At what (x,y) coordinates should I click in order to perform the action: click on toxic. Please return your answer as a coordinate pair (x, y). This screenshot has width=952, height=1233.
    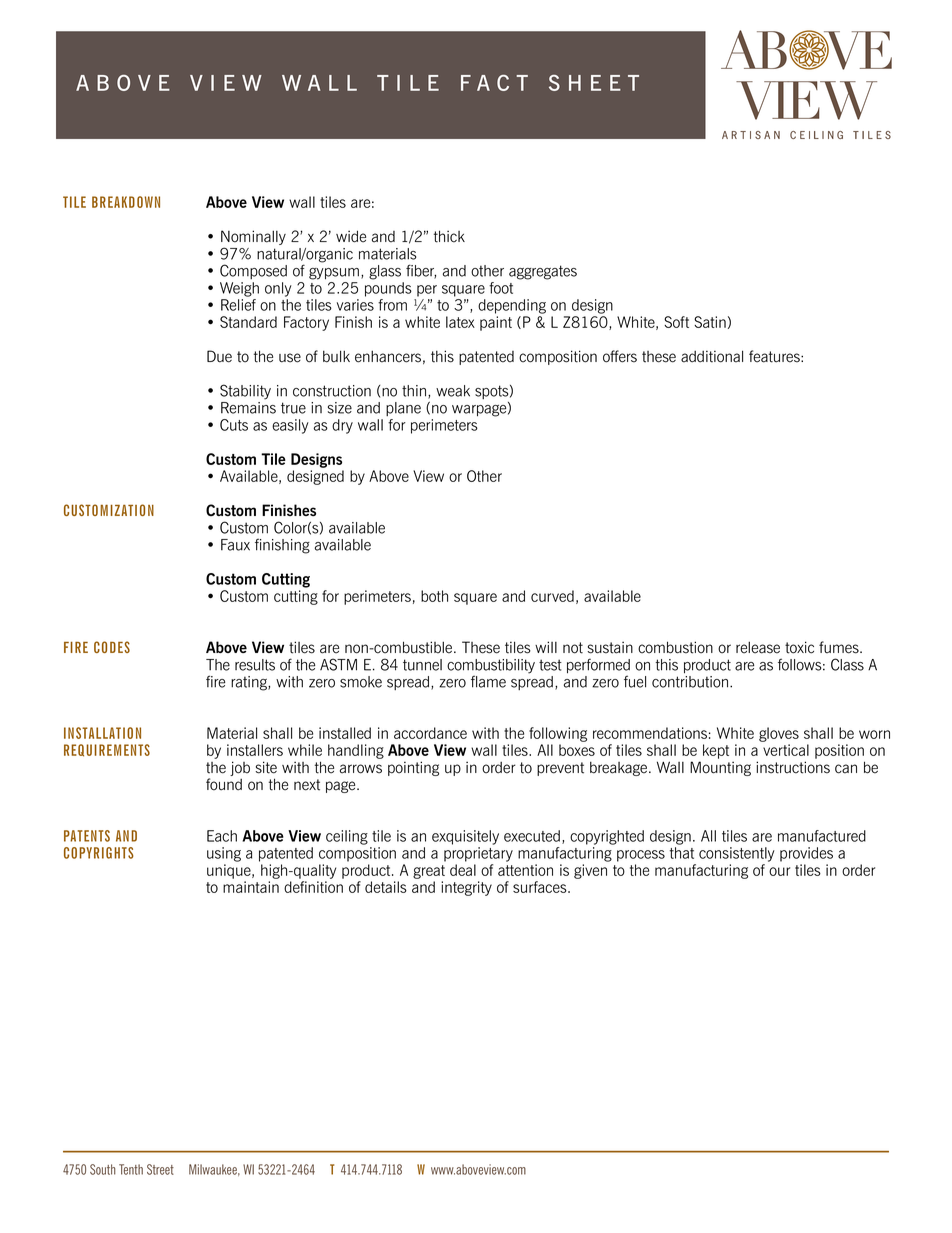
    Looking at the image, I should click on (799, 647).
